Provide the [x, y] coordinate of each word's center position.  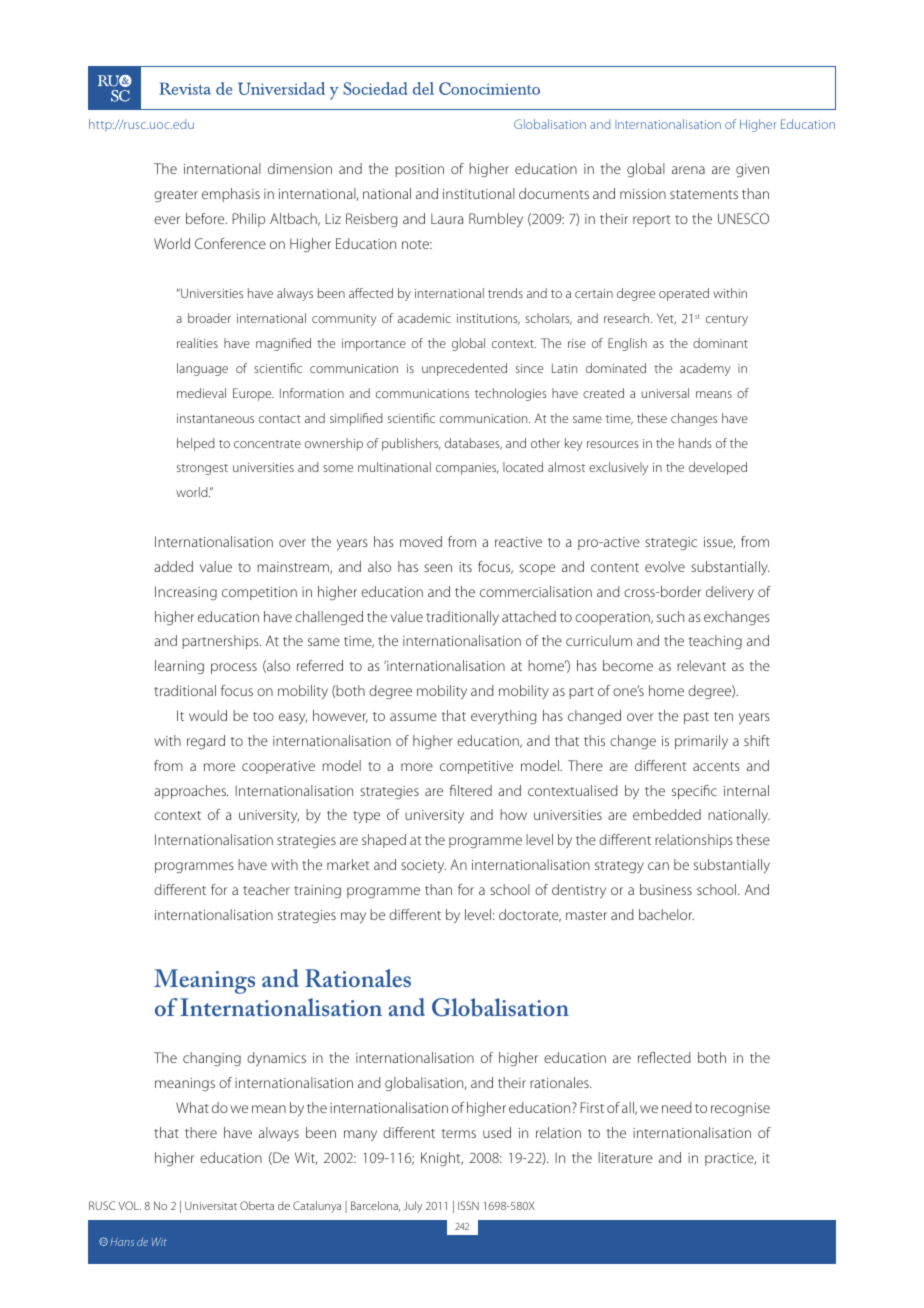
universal [665, 393]
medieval [201, 393]
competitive [476, 767]
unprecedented [464, 369]
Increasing [186, 593]
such [670, 616]
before [206, 218]
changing [212, 1059]
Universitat [211, 1206]
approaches [191, 792]
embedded [667, 814]
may [353, 917]
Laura [447, 218]
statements [704, 194]
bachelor [666, 914]
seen [438, 568]
